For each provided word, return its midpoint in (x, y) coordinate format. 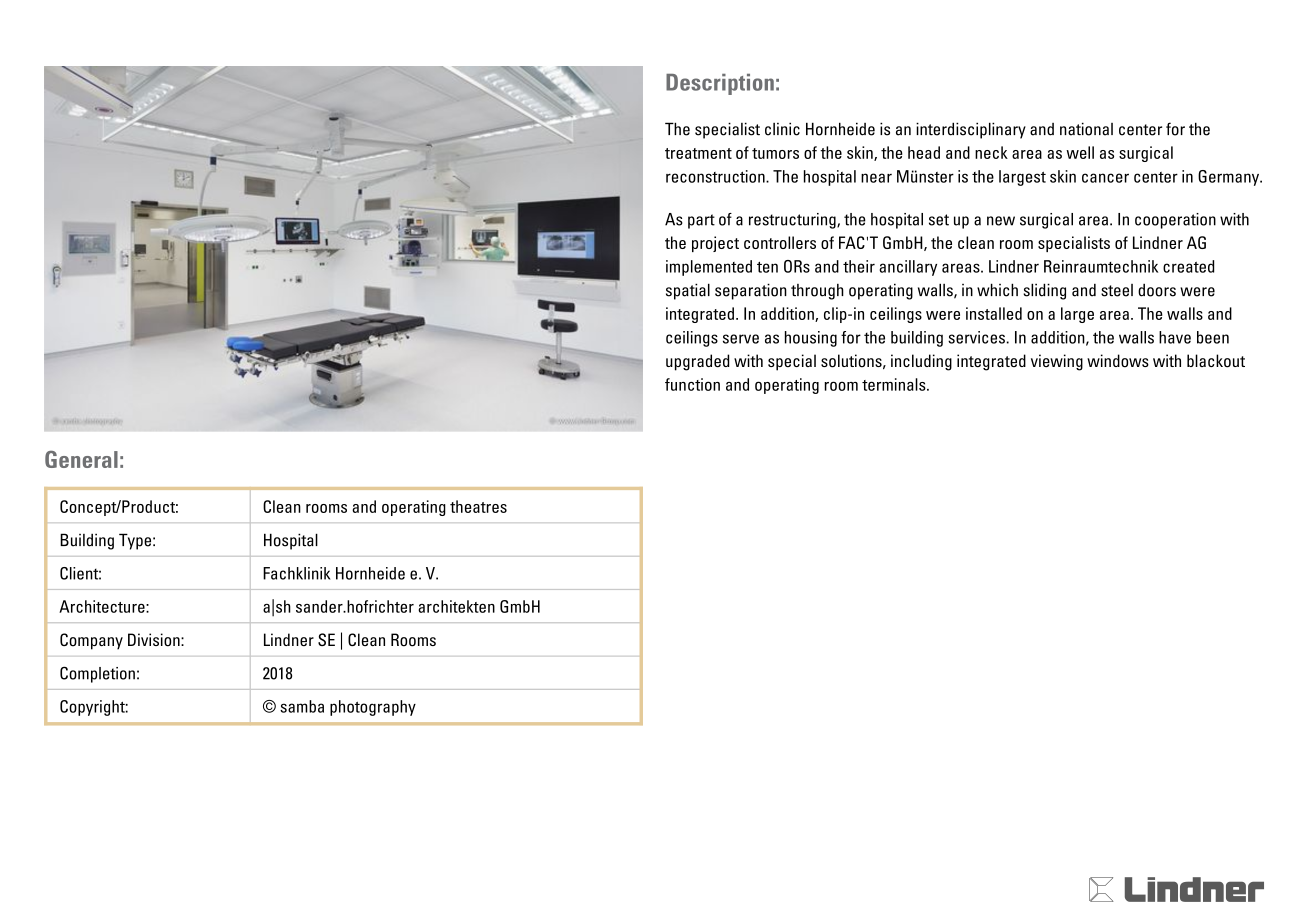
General (81, 459)
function (692, 384)
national (1086, 129)
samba (302, 706)
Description (720, 84)
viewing (1057, 362)
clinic (782, 129)
